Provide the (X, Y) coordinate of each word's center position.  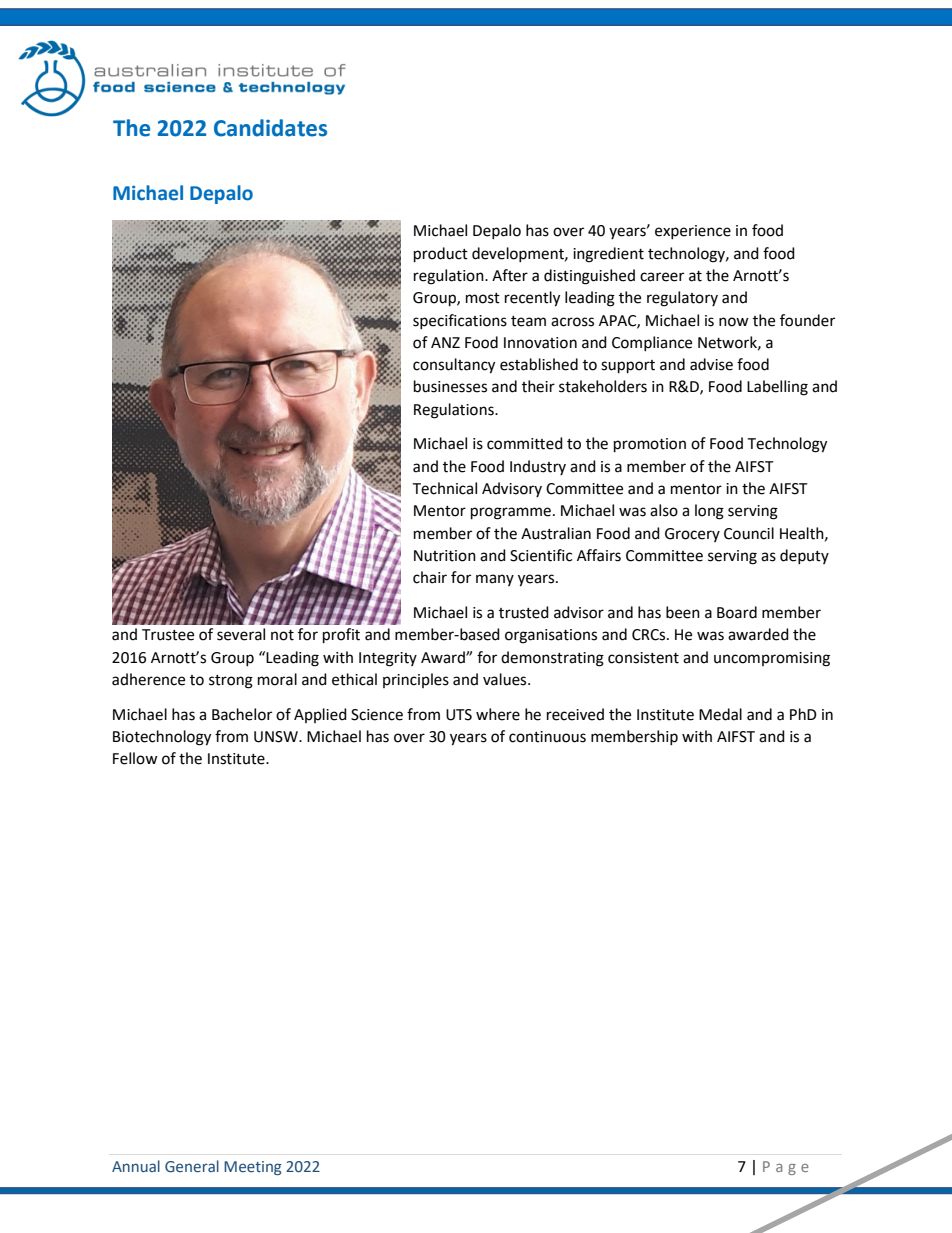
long (709, 512)
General (192, 1166)
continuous (547, 737)
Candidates (270, 128)
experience (693, 232)
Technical (444, 488)
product (441, 255)
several (241, 634)
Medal (720, 714)
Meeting (253, 1168)
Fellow (135, 758)
